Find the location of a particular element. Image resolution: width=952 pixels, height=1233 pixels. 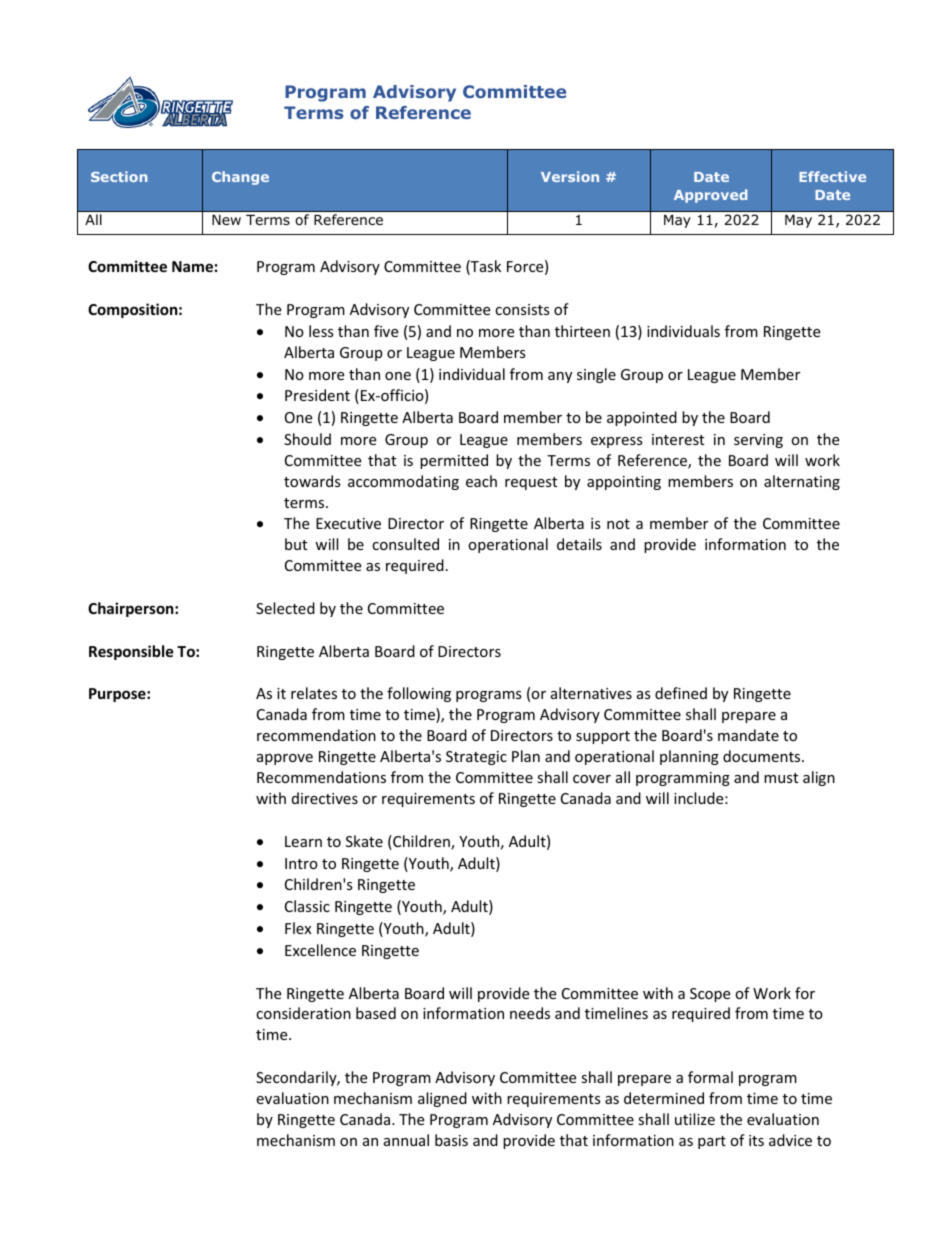

each is located at coordinates (481, 481).
